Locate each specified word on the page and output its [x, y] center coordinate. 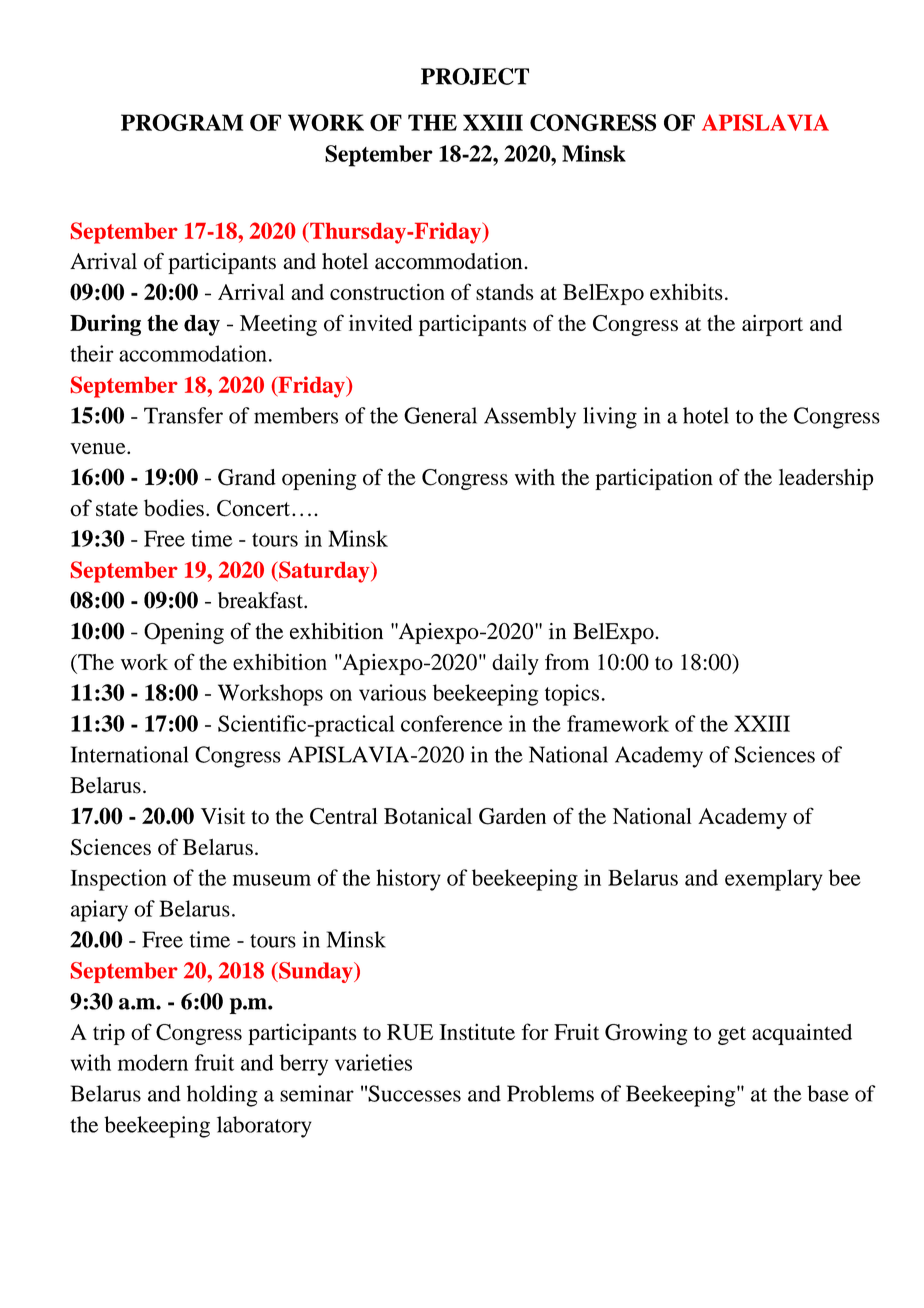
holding [222, 1096]
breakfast [261, 600]
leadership [826, 479]
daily [515, 664]
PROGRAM [182, 122]
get [732, 1035]
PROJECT [475, 76]
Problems [550, 1093]
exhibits [686, 291]
